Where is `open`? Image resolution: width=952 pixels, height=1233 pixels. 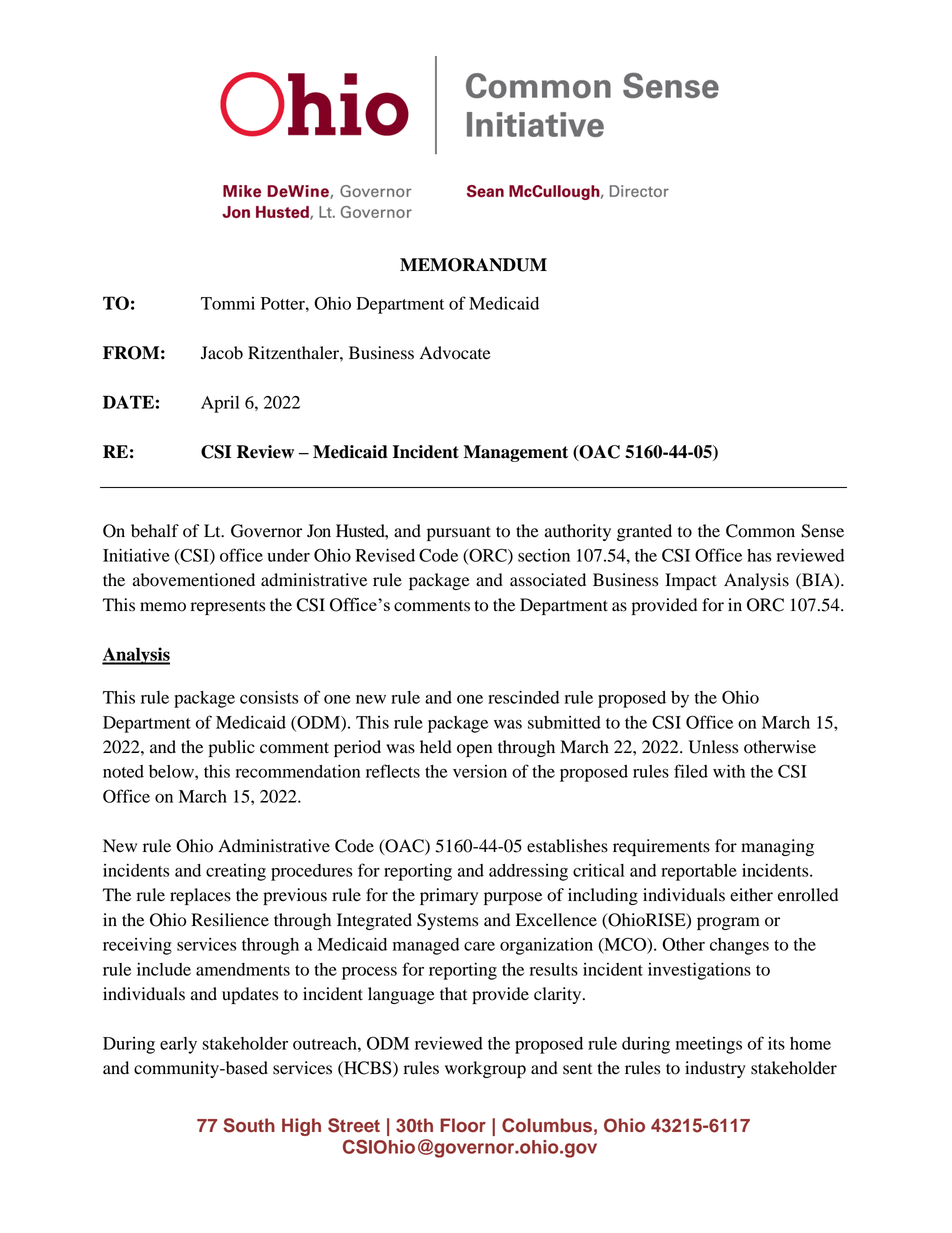 open is located at coordinates (474, 750).
